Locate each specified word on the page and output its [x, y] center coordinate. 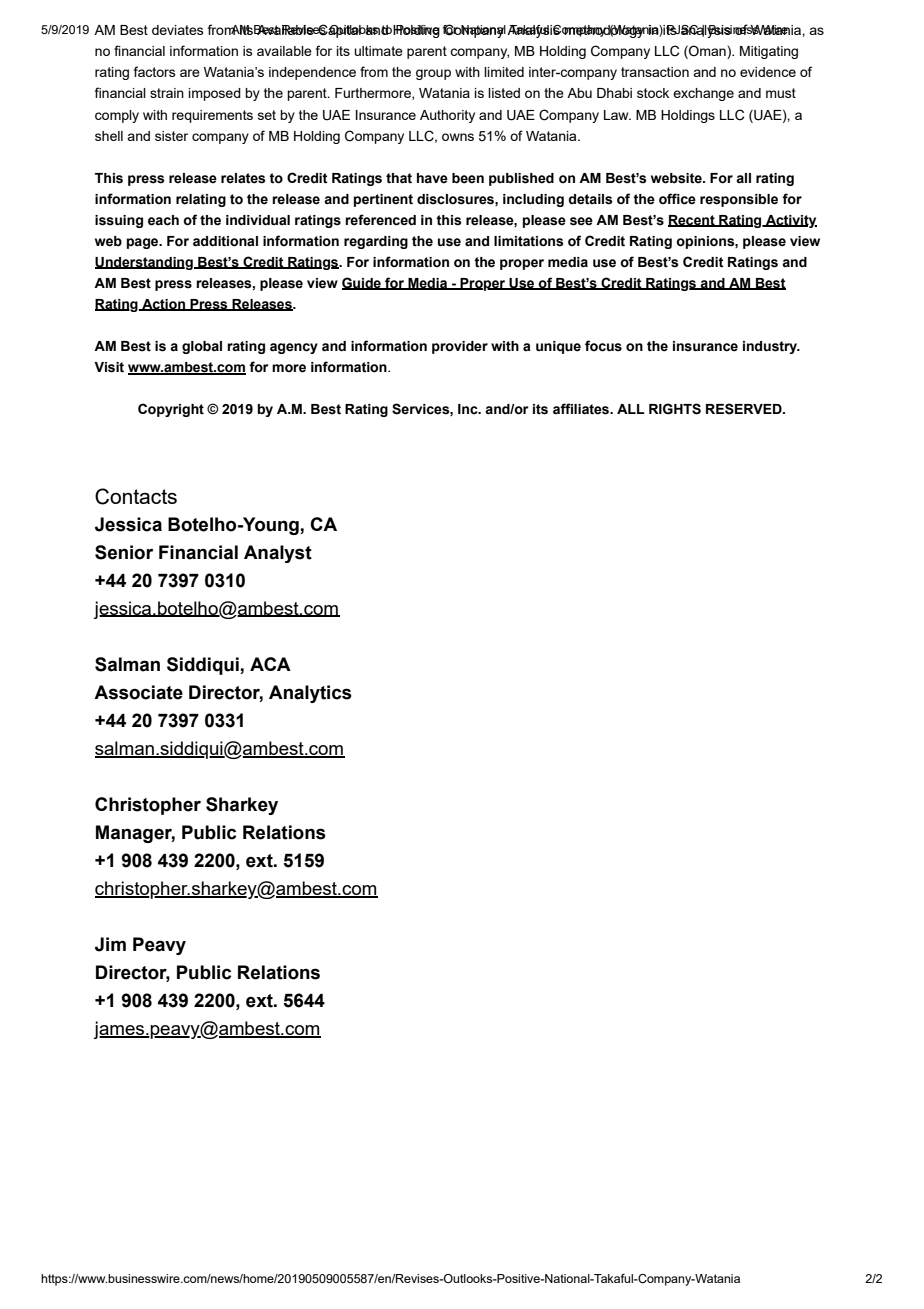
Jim [110, 944]
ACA [270, 664]
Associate [138, 692]
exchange [703, 94]
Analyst [278, 554]
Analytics [310, 694]
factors [155, 71]
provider [460, 347]
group [433, 74]
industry [771, 347]
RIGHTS [675, 409]
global [202, 347]
